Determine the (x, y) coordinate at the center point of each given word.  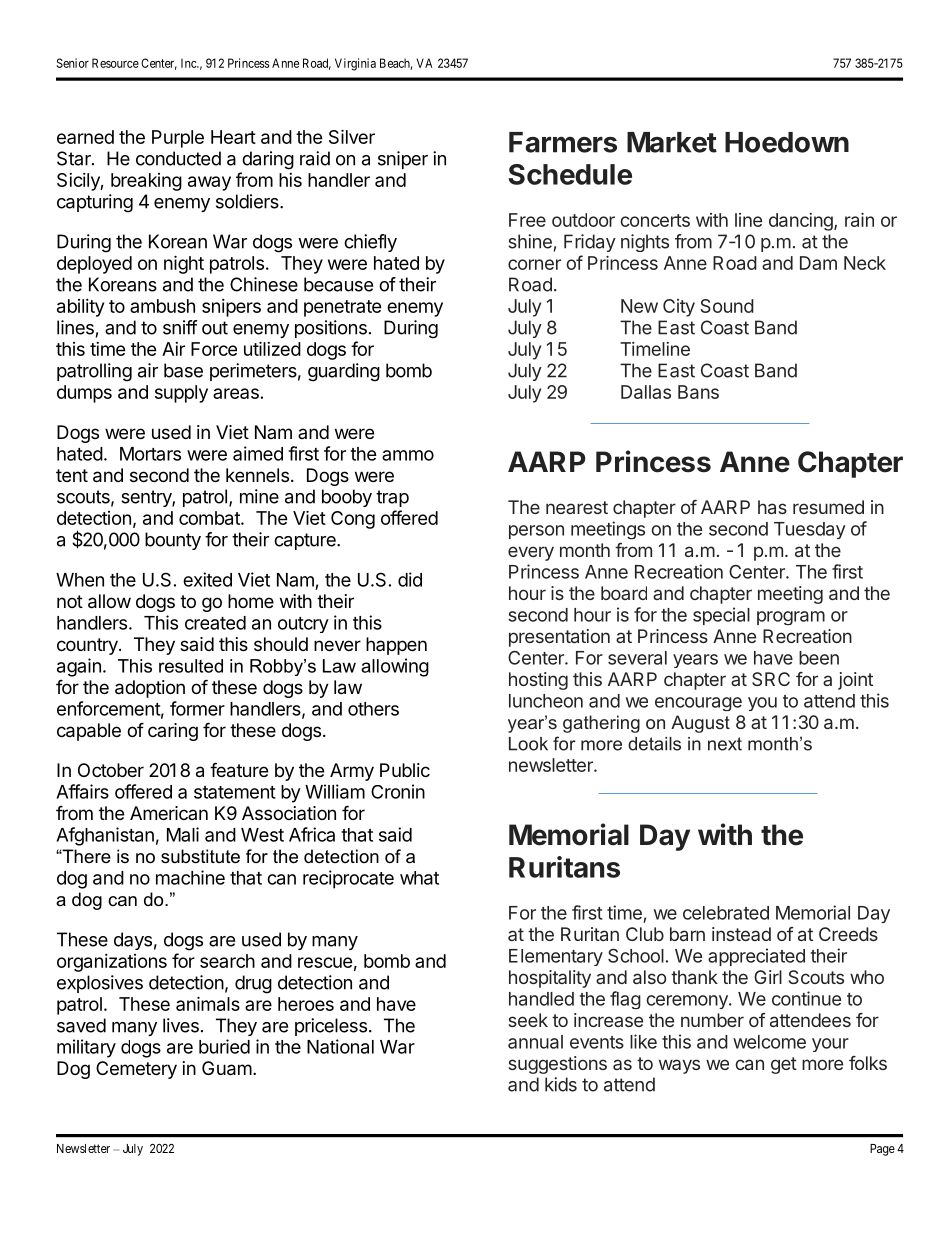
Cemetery (136, 1070)
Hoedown (787, 142)
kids (561, 1084)
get (784, 1065)
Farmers (563, 142)
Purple (178, 139)
